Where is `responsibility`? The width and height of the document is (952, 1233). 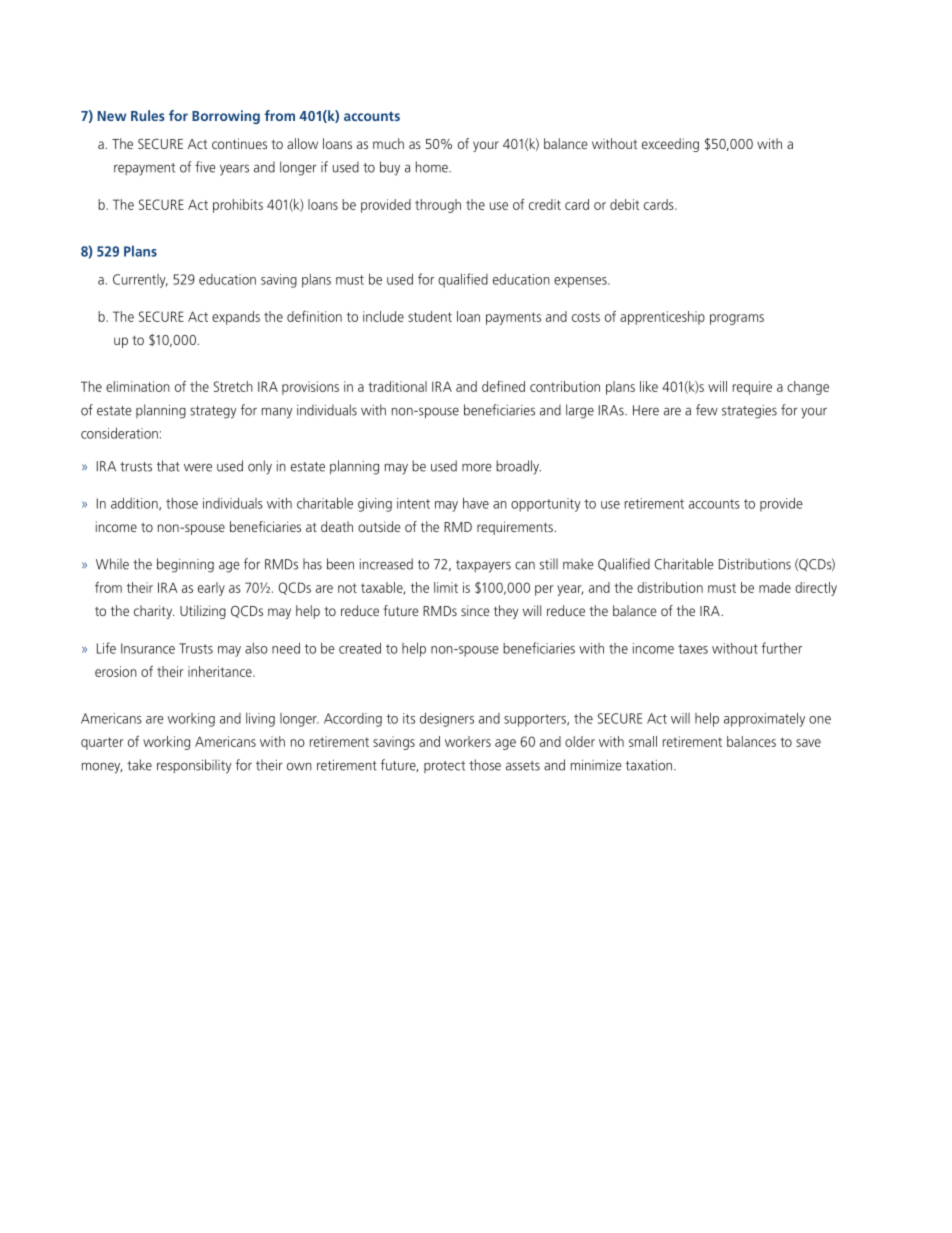
responsibility is located at coordinates (194, 766).
